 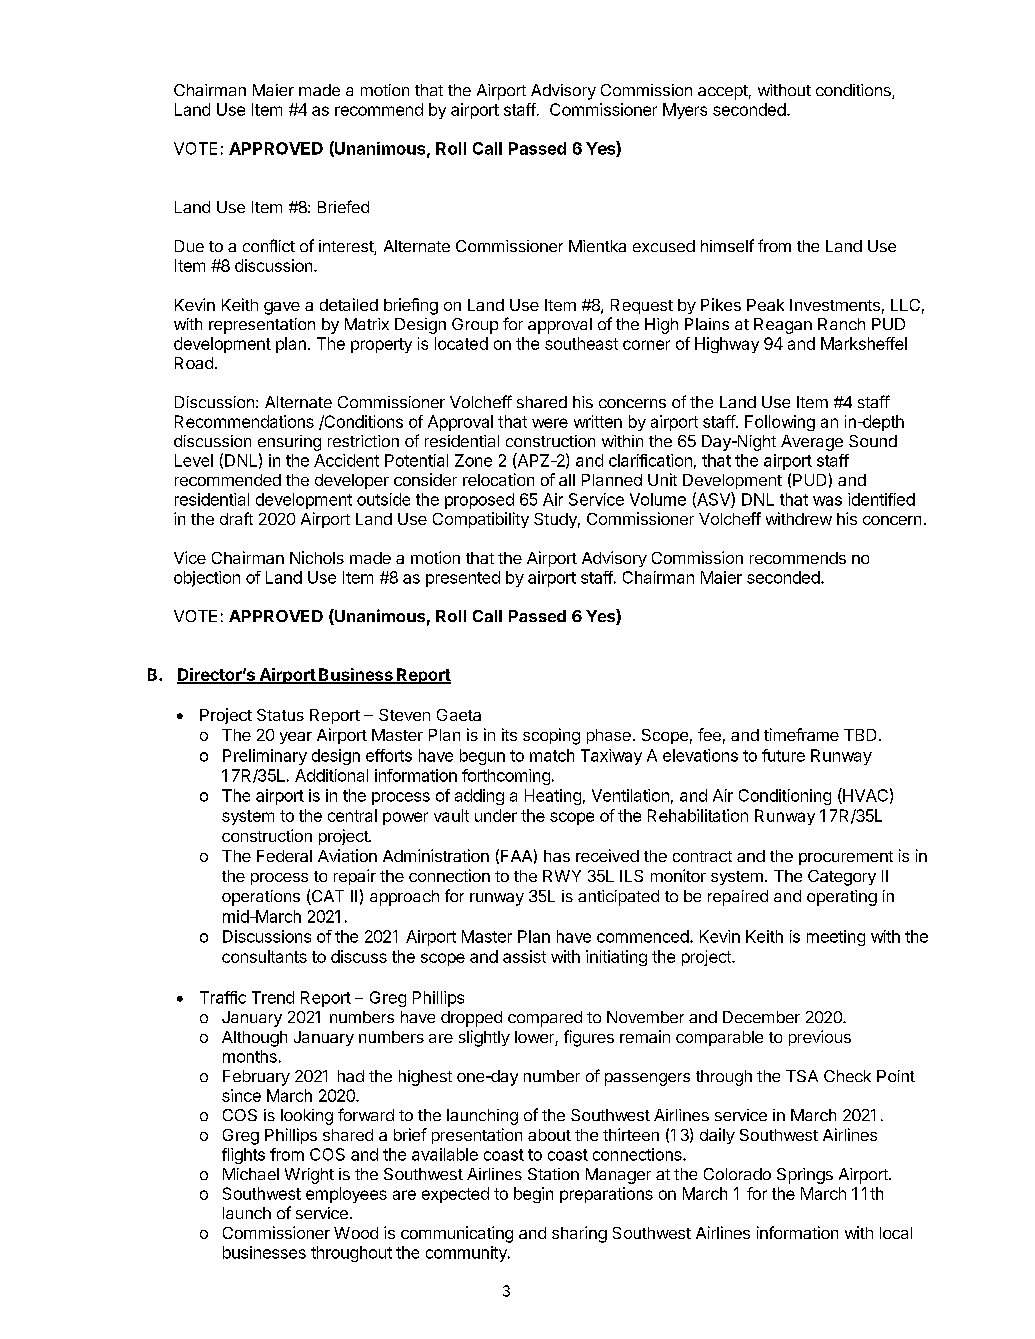 I want to click on Myers, so click(x=685, y=111).
